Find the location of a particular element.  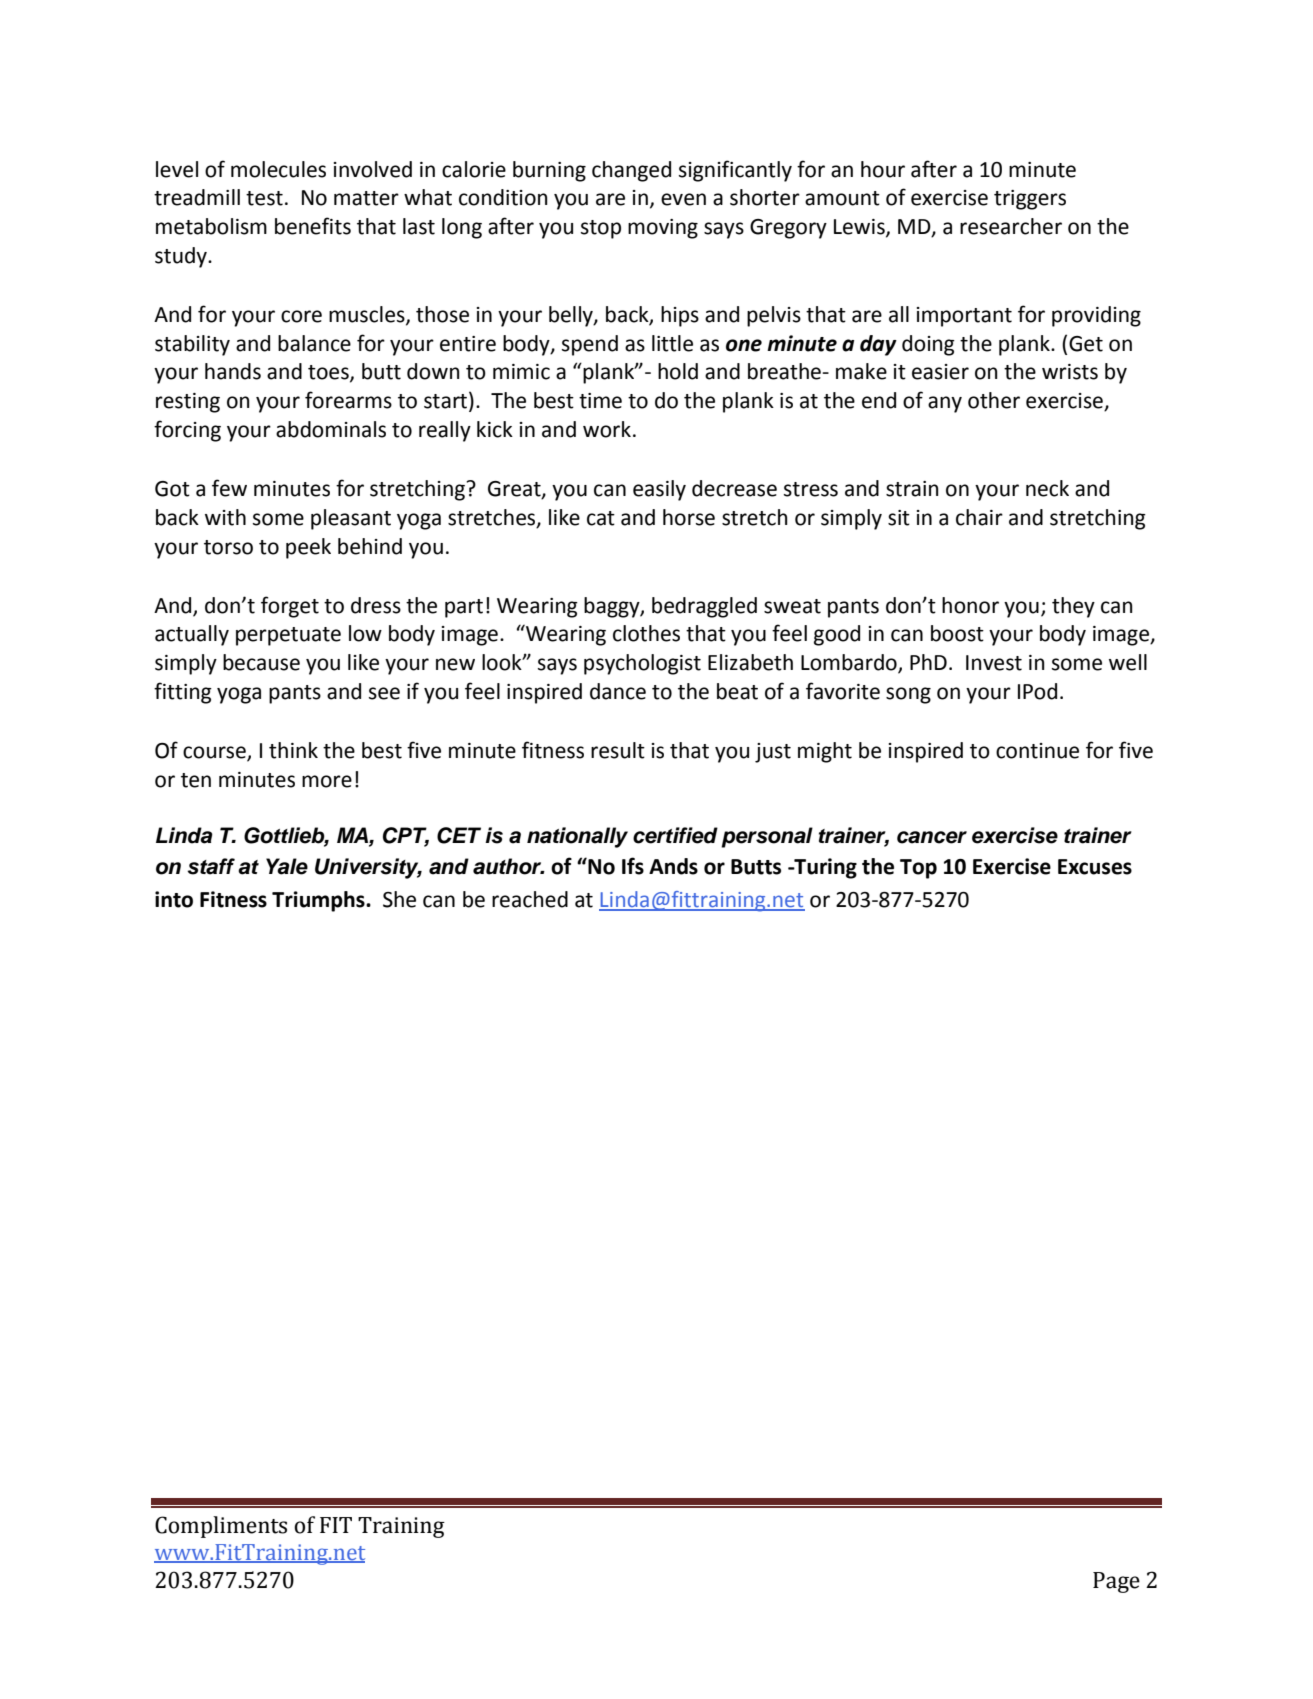

moving is located at coordinates (663, 229).
